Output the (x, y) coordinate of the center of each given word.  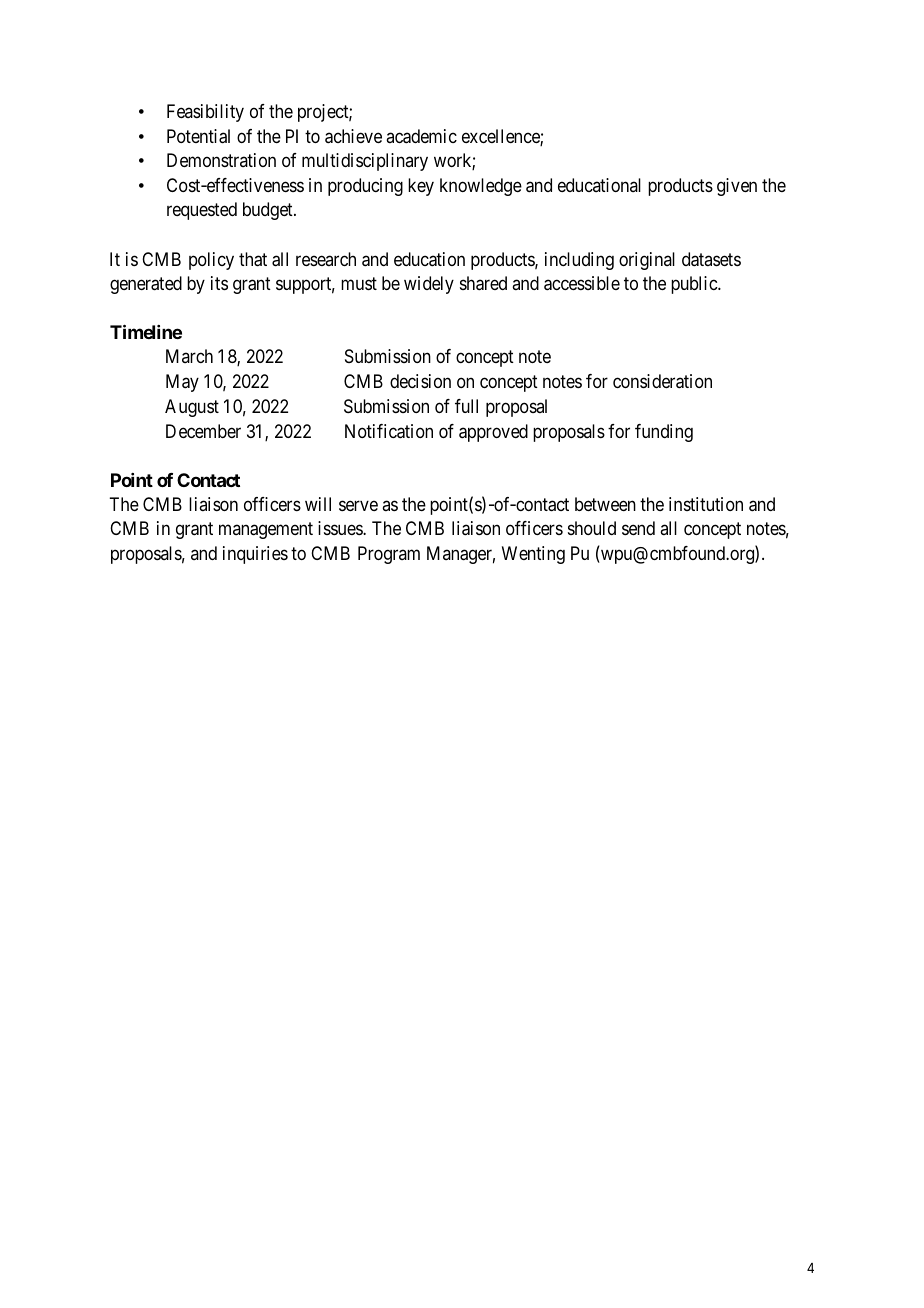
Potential (198, 136)
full (466, 406)
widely (429, 285)
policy (211, 261)
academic (421, 136)
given (737, 187)
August (192, 408)
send (638, 528)
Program (389, 555)
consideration (662, 381)
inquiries (255, 555)
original (647, 261)
